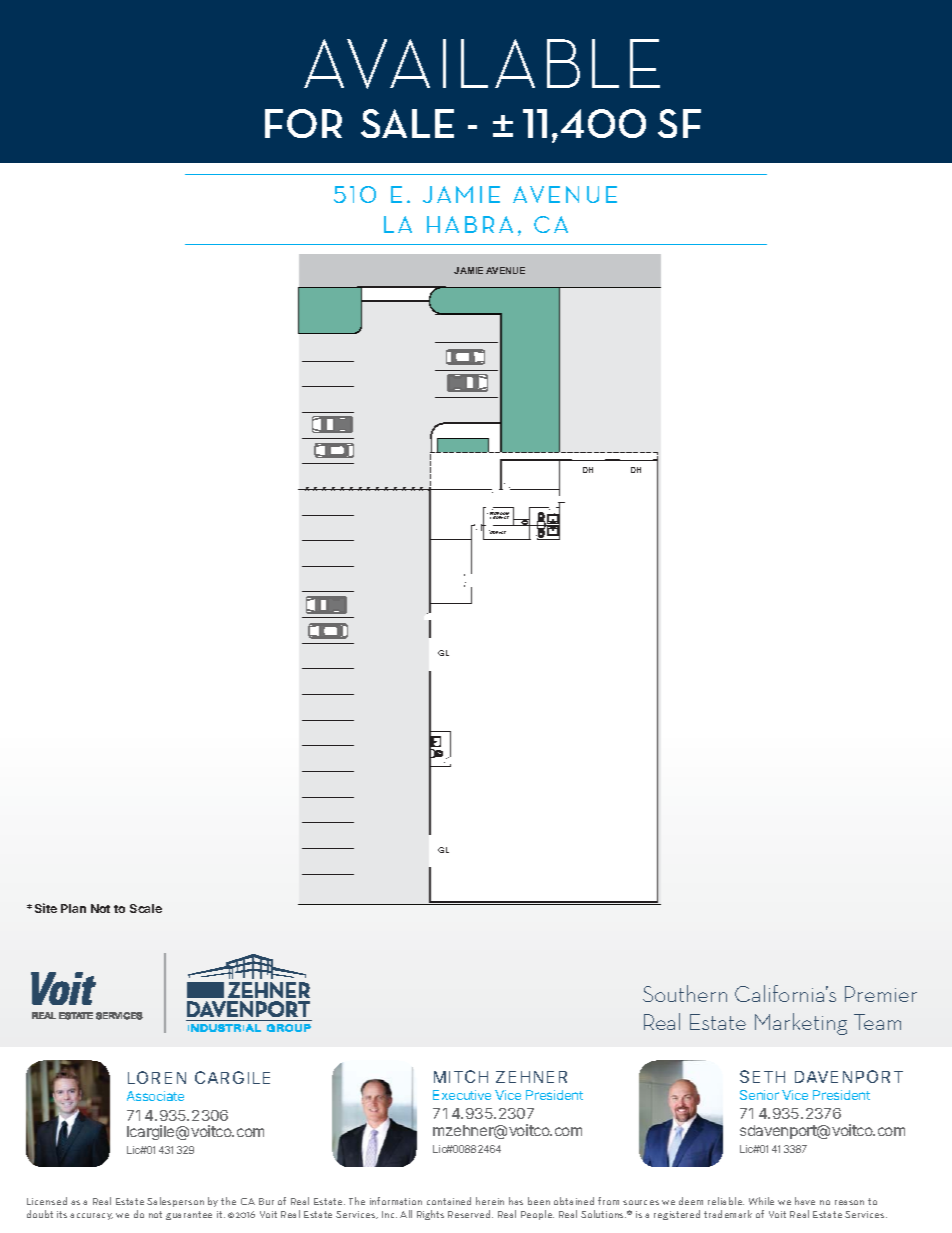  I want to click on While, so click(761, 1201).
